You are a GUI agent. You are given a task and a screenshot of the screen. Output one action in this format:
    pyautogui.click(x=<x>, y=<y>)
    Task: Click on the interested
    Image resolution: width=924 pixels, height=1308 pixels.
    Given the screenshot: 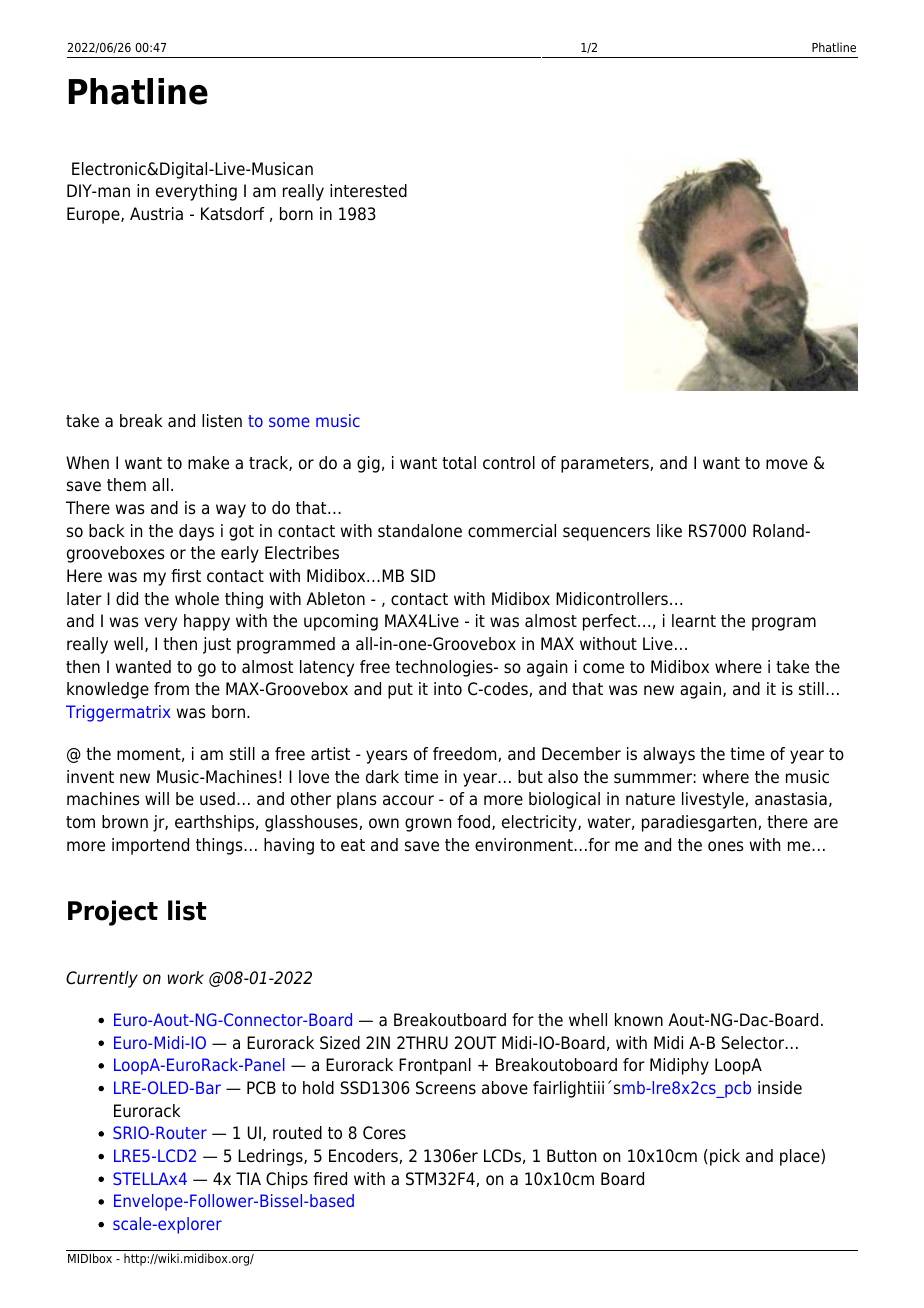 What is the action you would take?
    pyautogui.click(x=368, y=191)
